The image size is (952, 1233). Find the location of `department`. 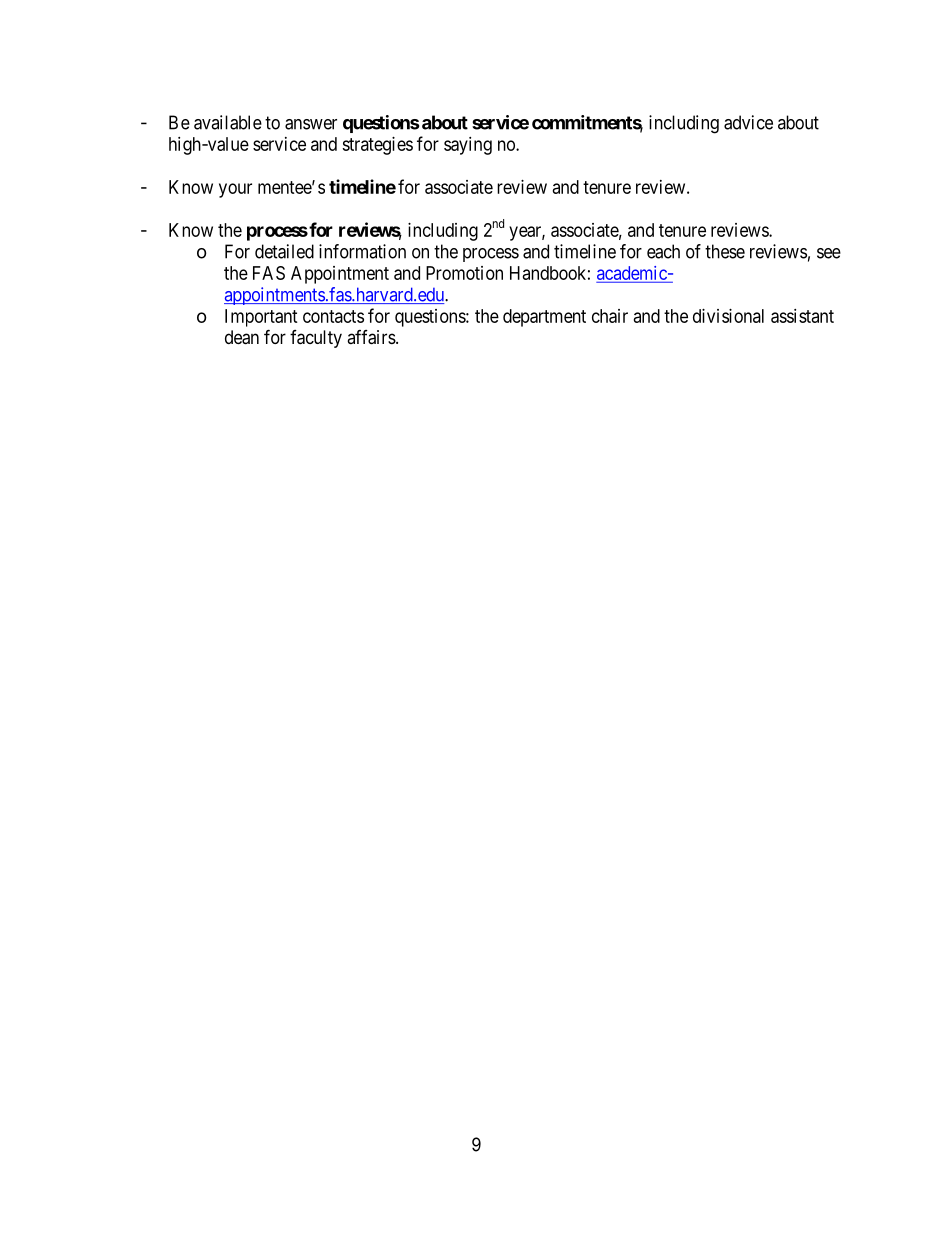

department is located at coordinates (544, 318).
